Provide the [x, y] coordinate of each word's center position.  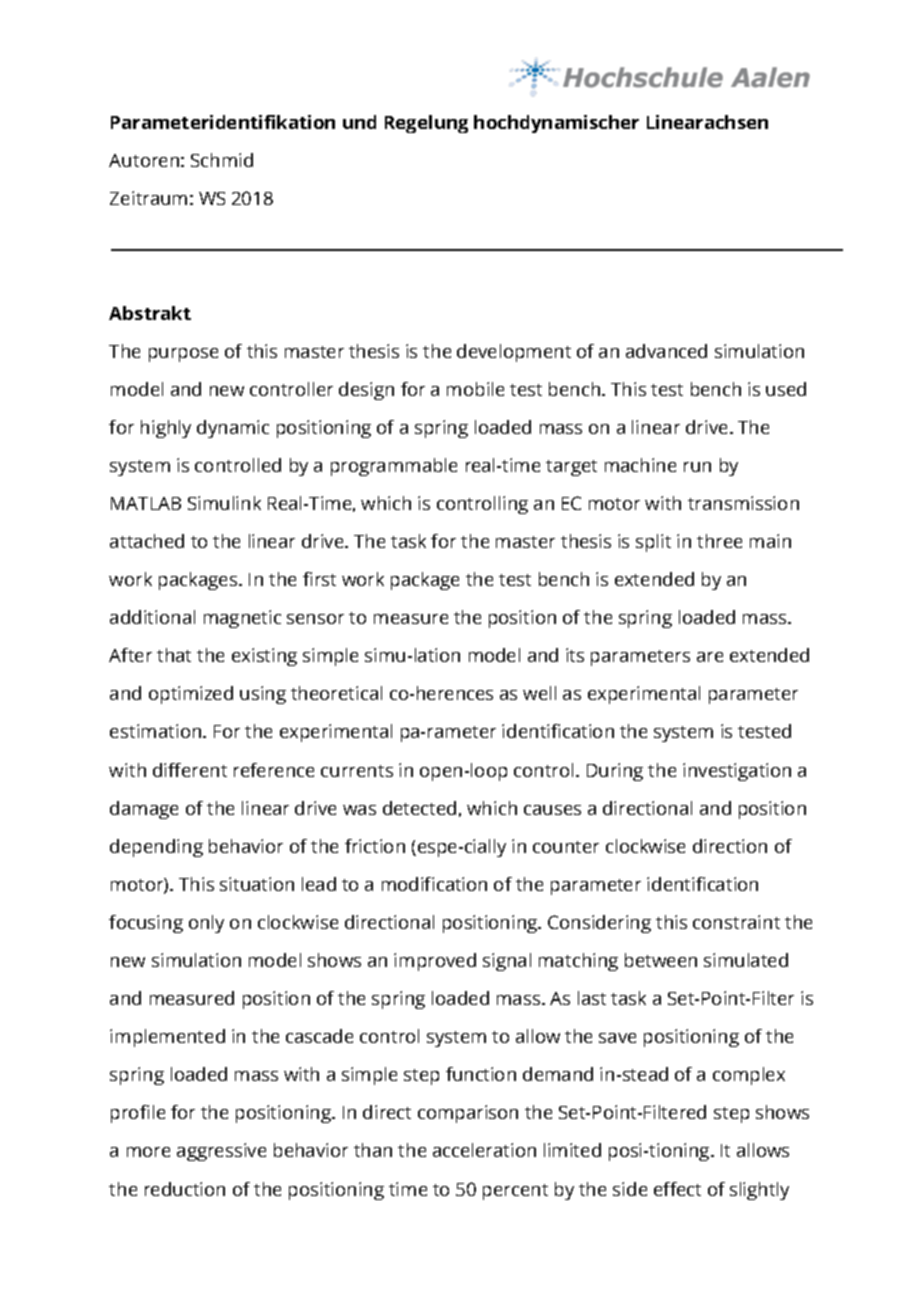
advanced [666, 351]
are [710, 657]
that [174, 655]
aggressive [221, 1152]
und [359, 122]
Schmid [222, 160]
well [539, 693]
